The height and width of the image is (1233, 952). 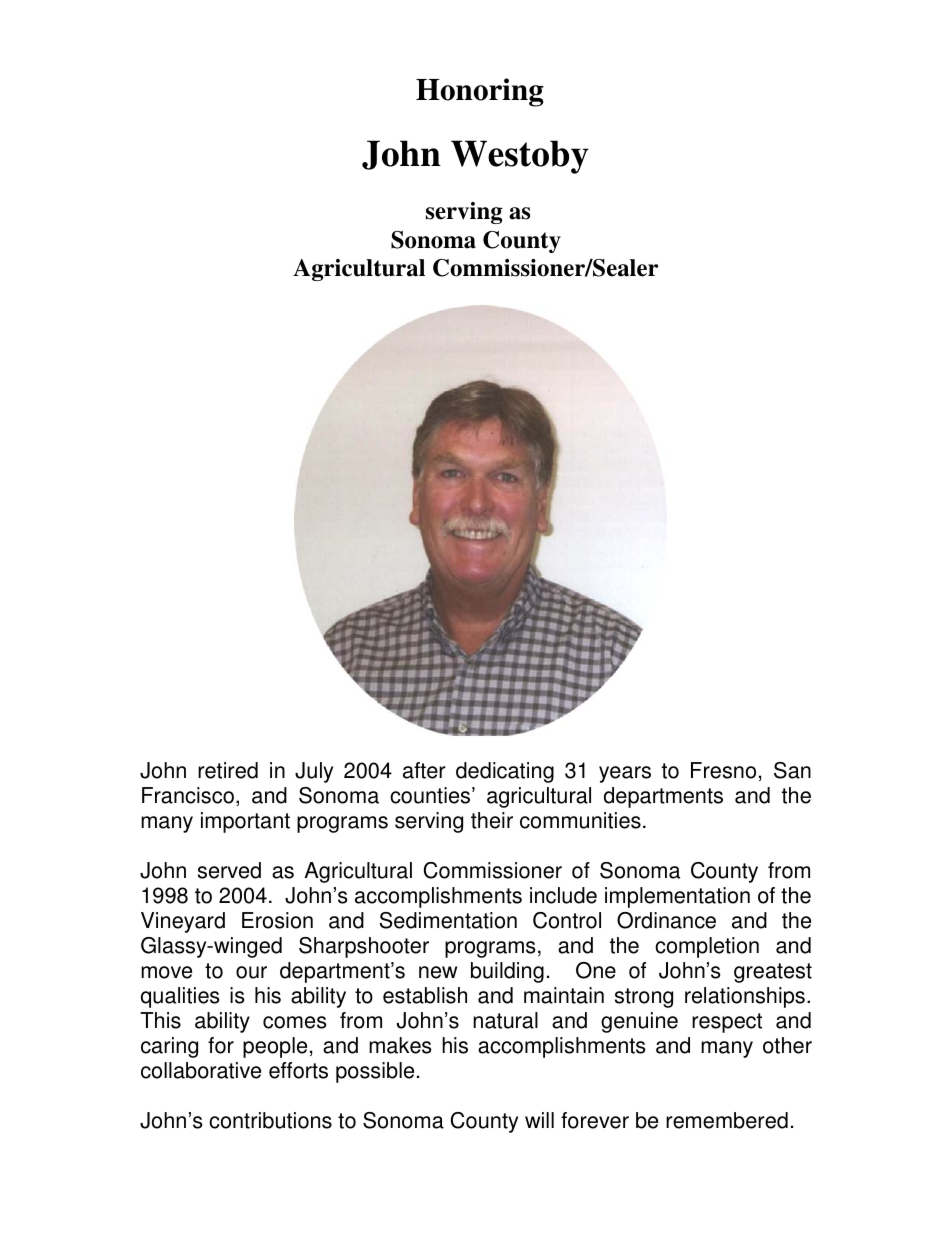 I want to click on years, so click(x=625, y=774).
